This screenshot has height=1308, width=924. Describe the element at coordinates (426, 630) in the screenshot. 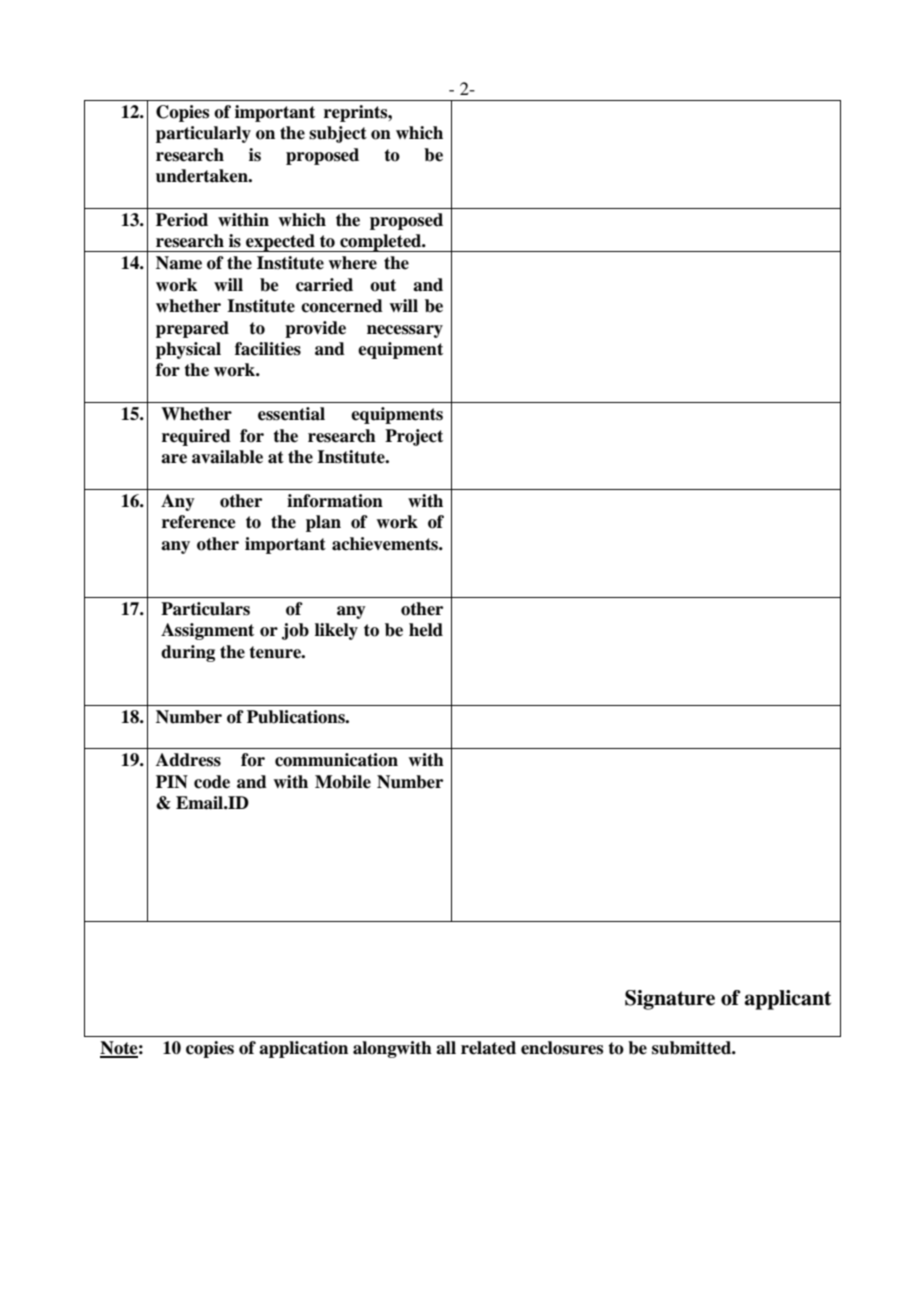

I see `held` at that location.
